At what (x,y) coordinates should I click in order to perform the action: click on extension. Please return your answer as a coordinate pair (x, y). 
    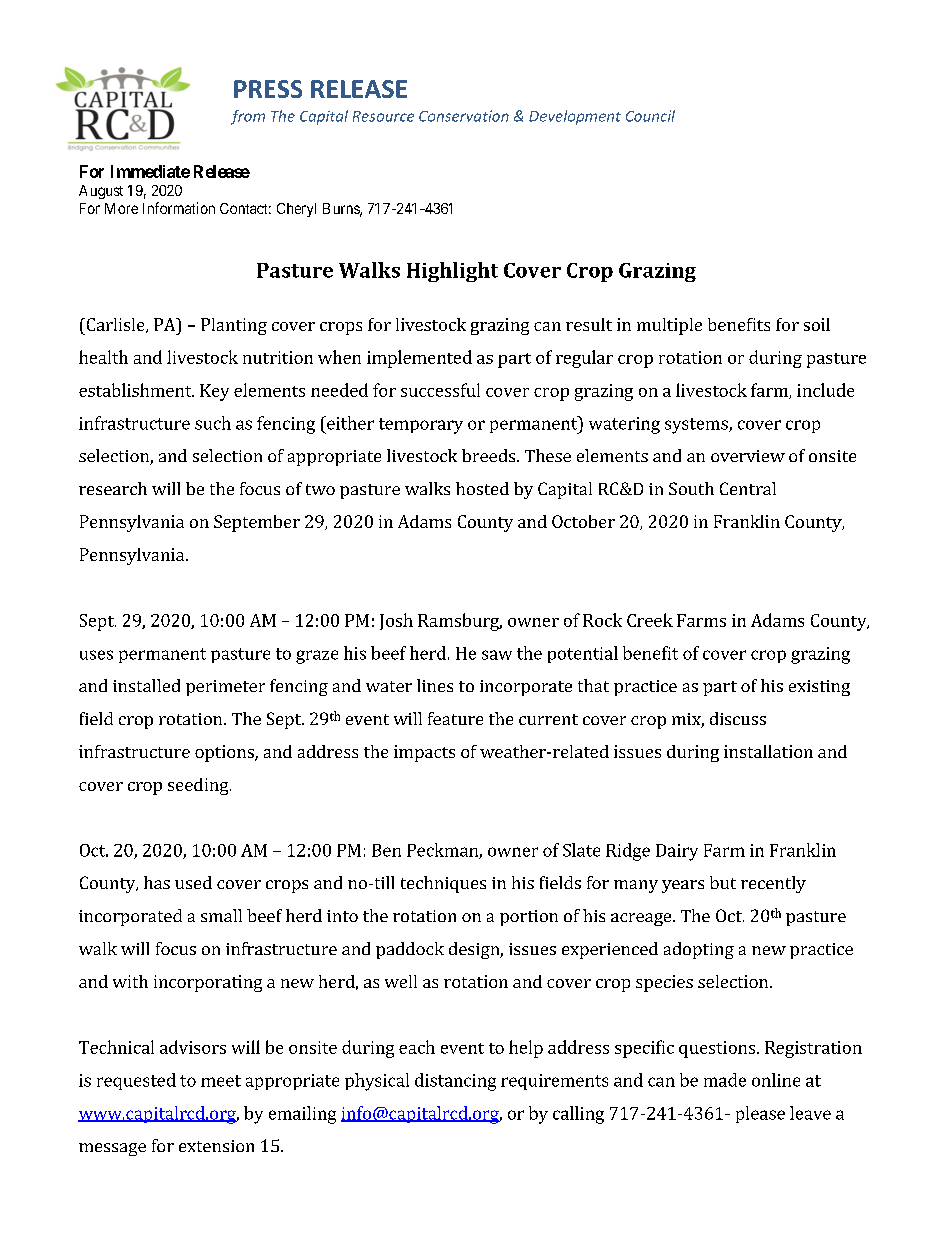
    Looking at the image, I should click on (216, 1146).
